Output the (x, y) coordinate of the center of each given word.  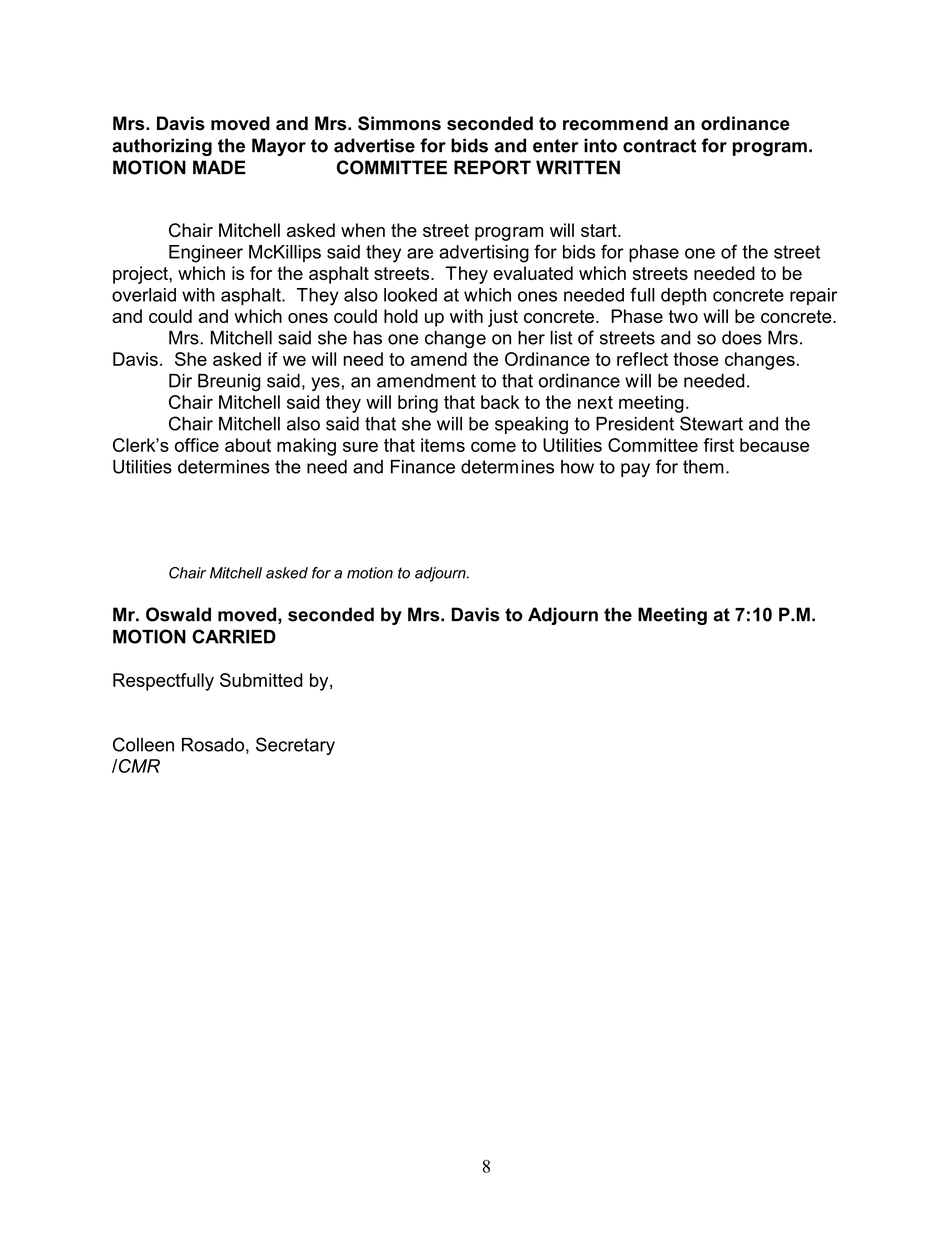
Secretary (295, 746)
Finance (423, 467)
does (742, 338)
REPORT (492, 167)
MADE (219, 167)
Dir (180, 381)
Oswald (178, 614)
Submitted (261, 680)
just (503, 318)
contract (659, 146)
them (703, 467)
